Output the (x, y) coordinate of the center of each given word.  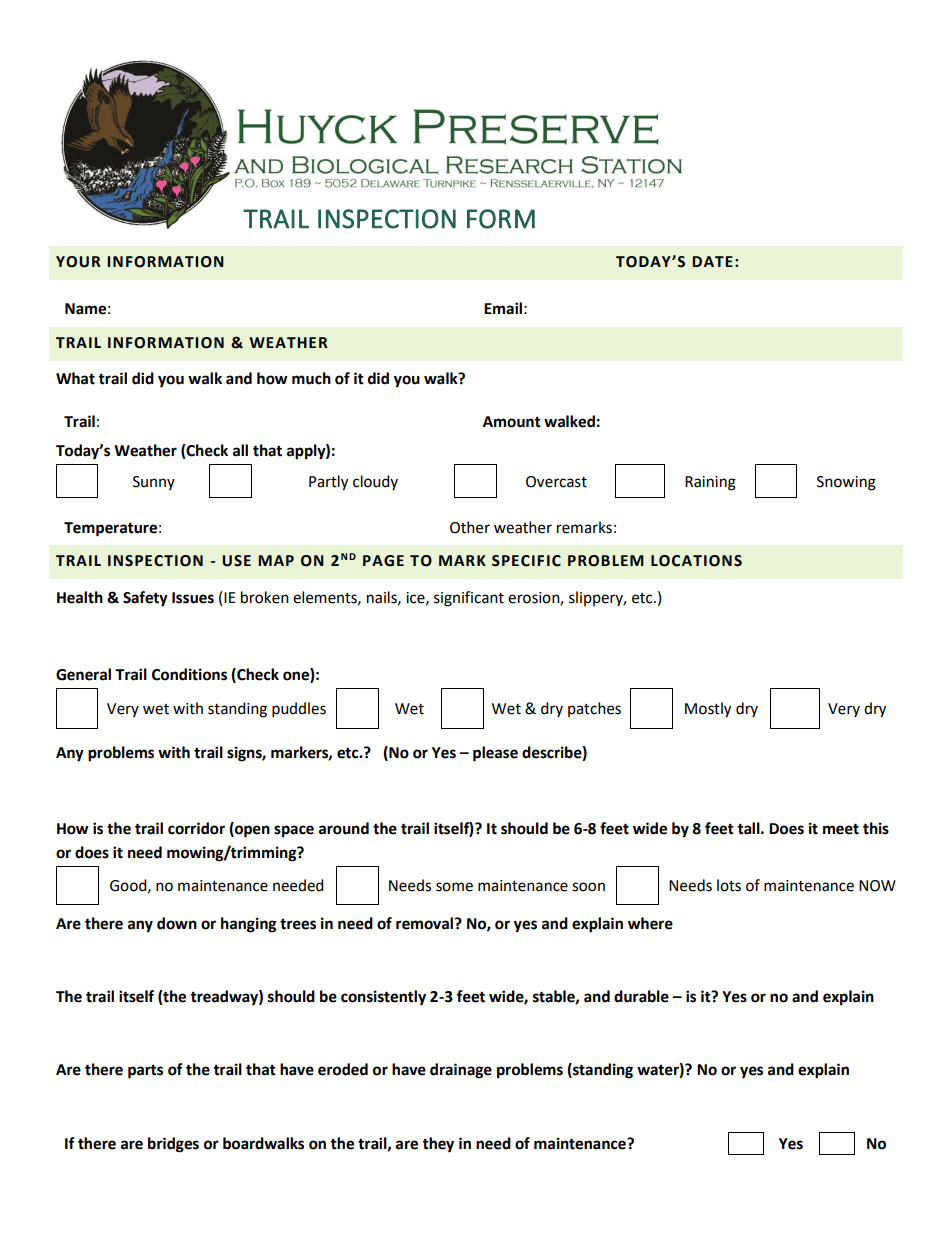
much (311, 378)
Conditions (189, 674)
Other (470, 527)
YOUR (78, 262)
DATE (712, 261)
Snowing (846, 483)
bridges (173, 1145)
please (495, 754)
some (454, 887)
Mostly (708, 710)
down (177, 923)
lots (729, 885)
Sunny (154, 483)
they (438, 1145)
